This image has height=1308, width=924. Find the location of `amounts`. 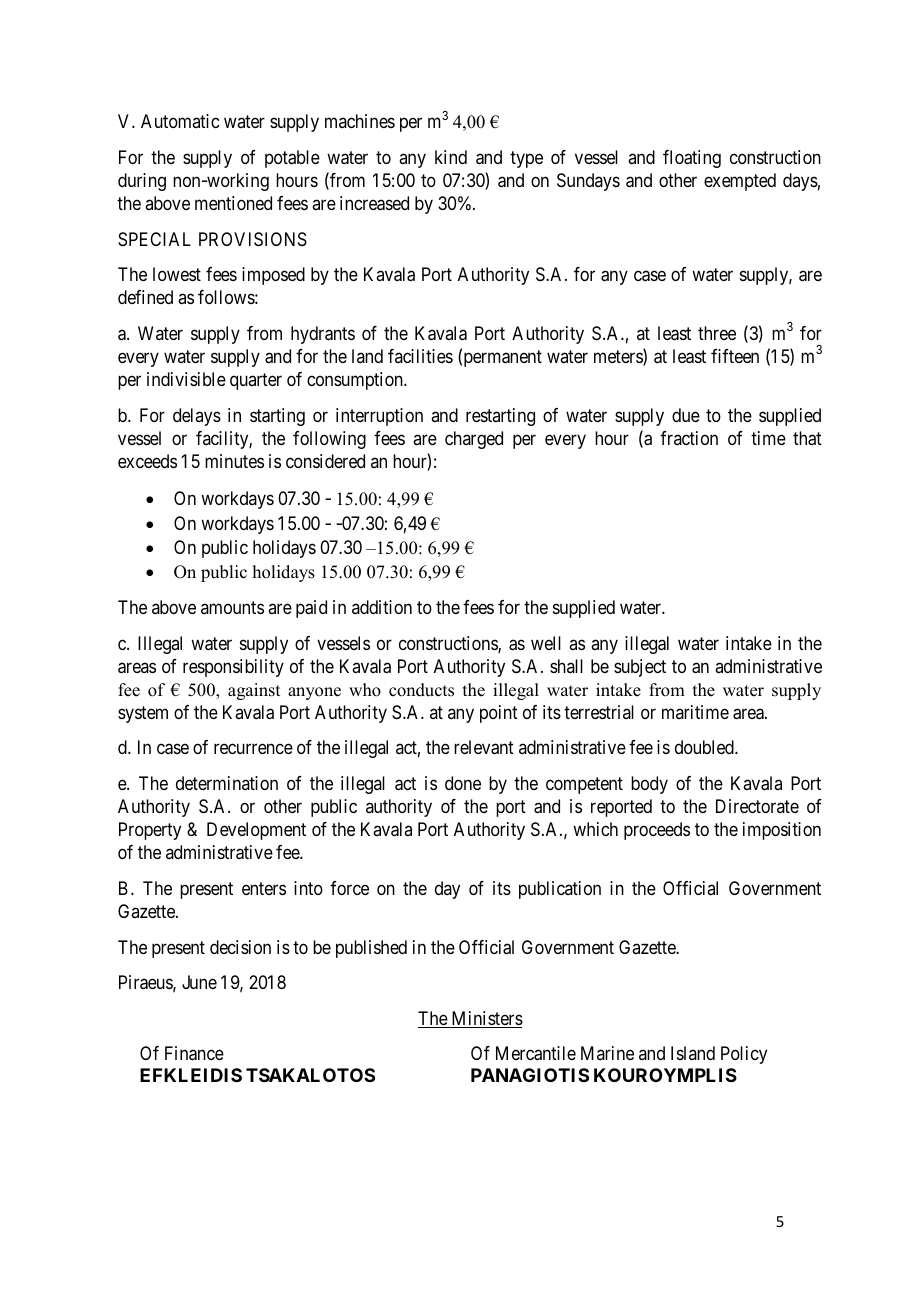

amounts is located at coordinates (232, 607).
